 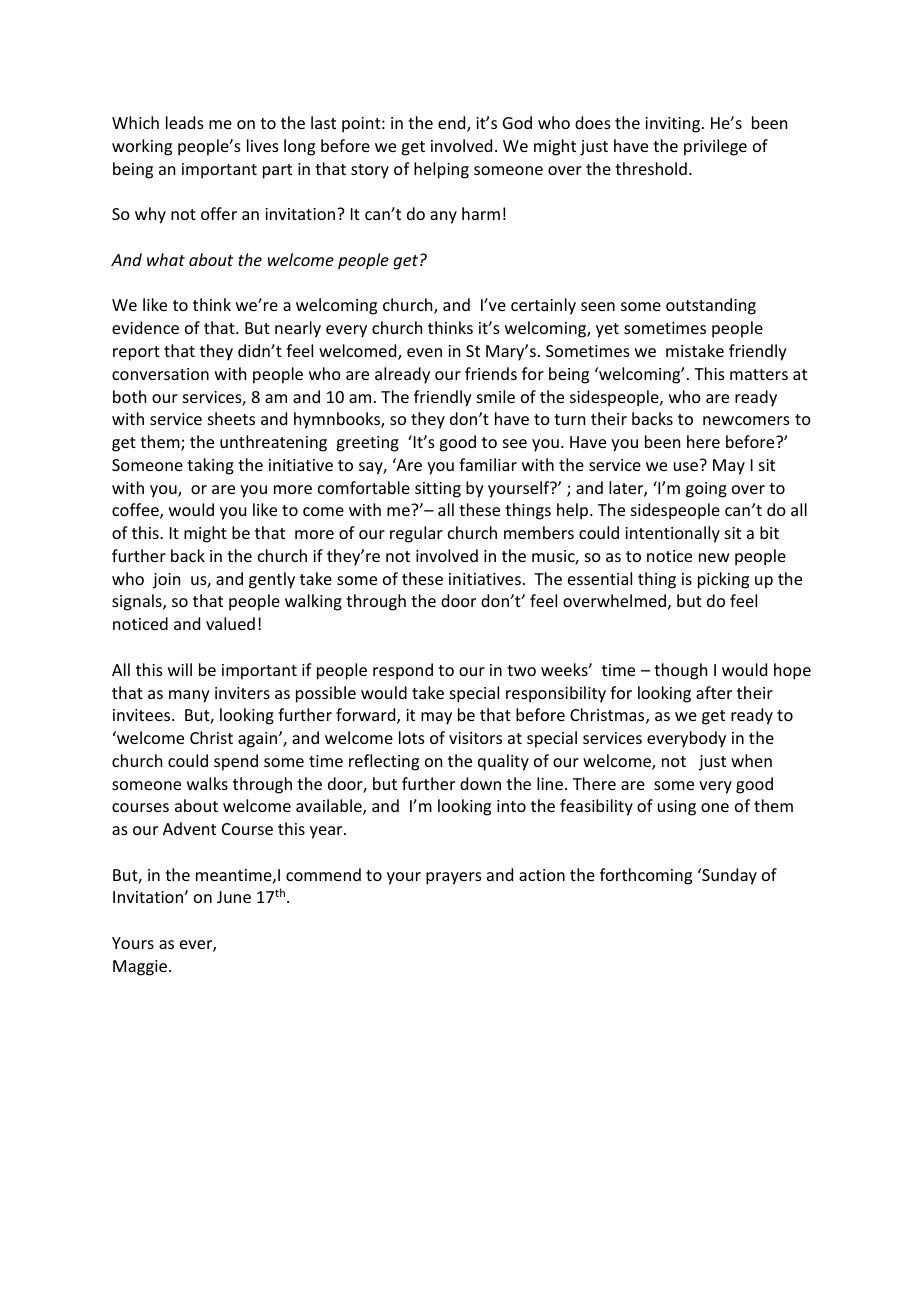 What do you see at coordinates (403, 671) in the screenshot?
I see `respond` at bounding box center [403, 671].
